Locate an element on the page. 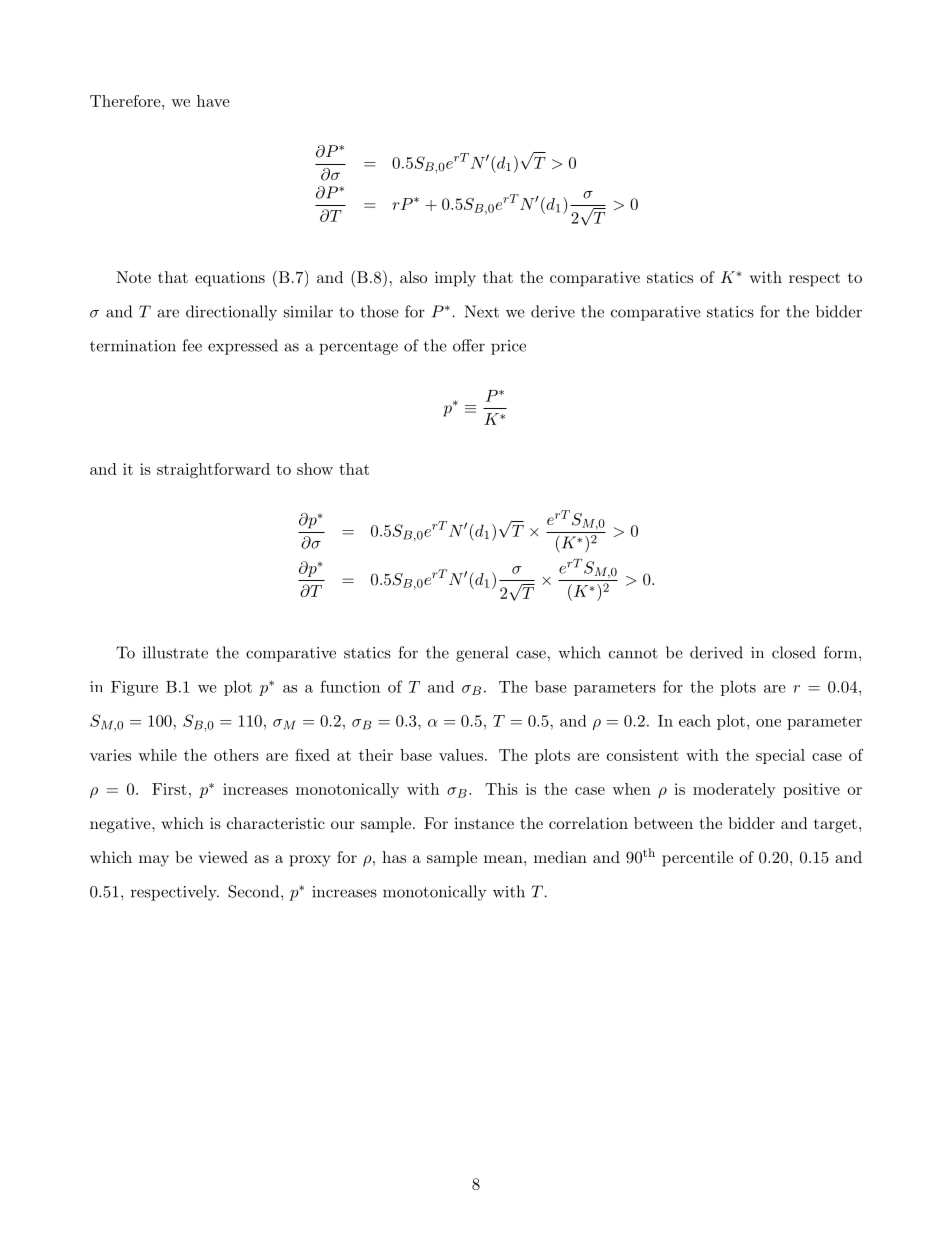 Image resolution: width=952 pixels, height=1233 pixels. general is located at coordinates (482, 654).
